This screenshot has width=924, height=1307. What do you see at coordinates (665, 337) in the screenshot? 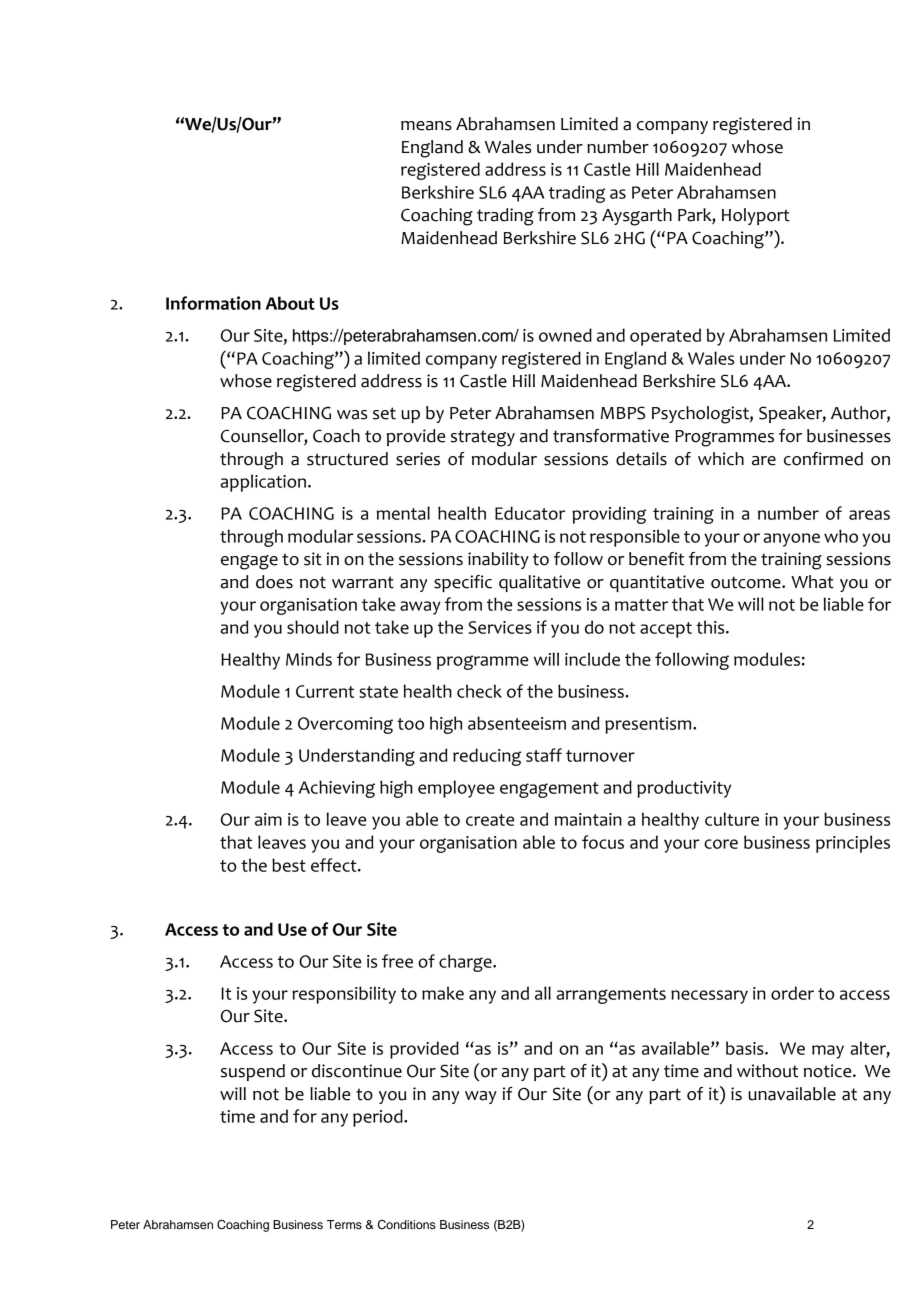
I see `operated` at bounding box center [665, 337].
